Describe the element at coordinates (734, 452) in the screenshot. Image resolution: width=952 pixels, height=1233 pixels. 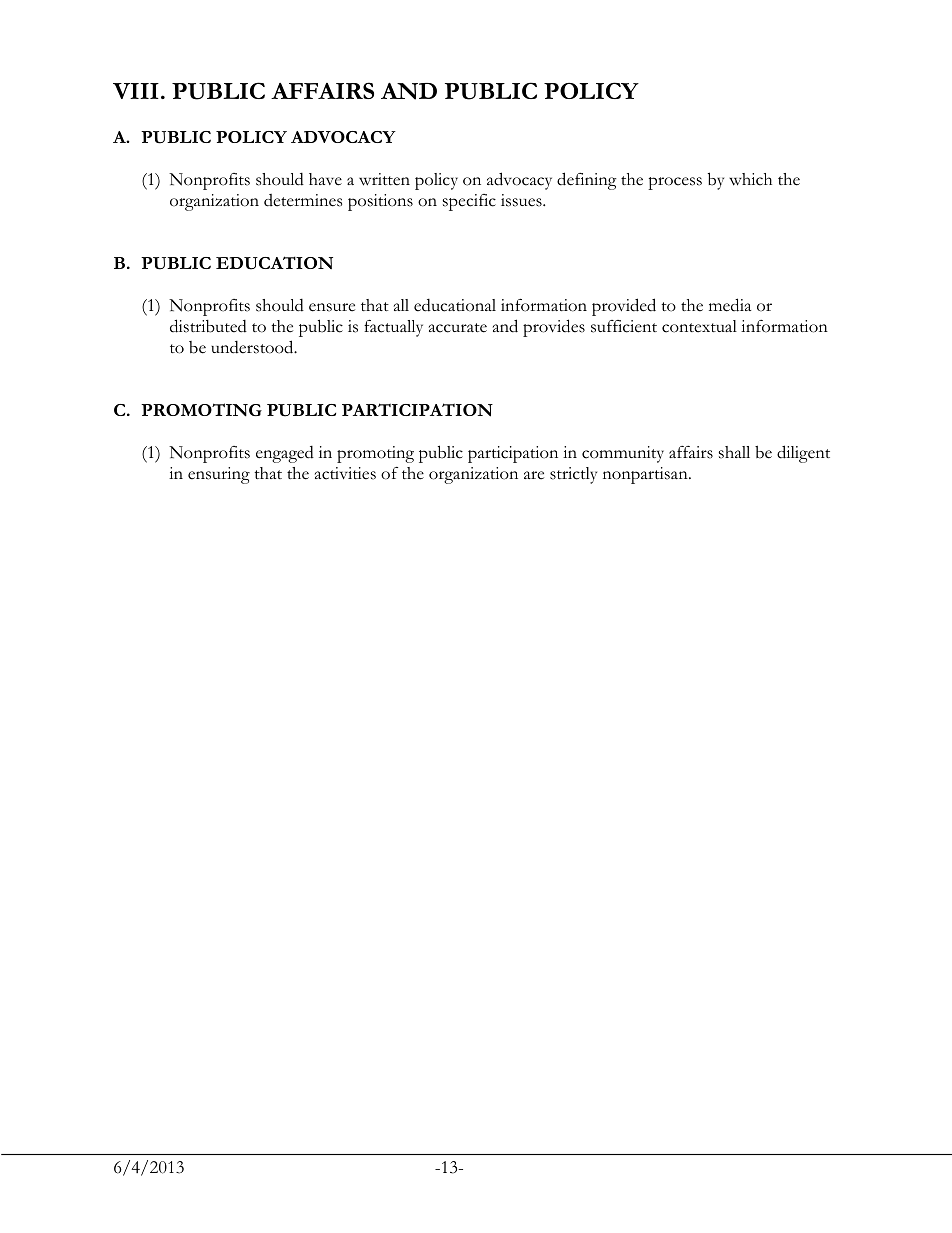
I see `shall` at that location.
